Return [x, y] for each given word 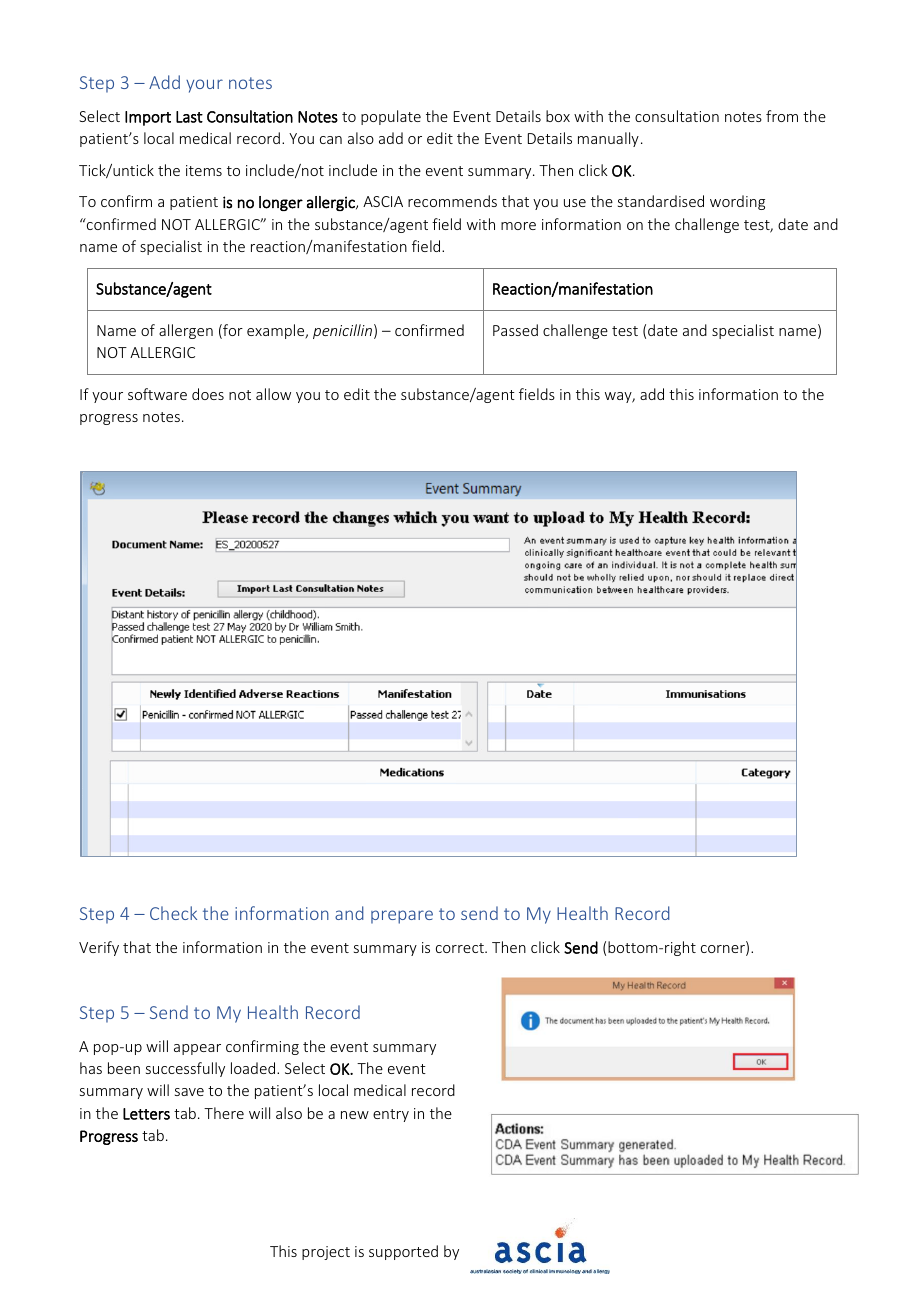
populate [391, 117]
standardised [661, 201]
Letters [146, 1114]
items [204, 170]
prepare [402, 917]
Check [173, 913]
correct [461, 948]
